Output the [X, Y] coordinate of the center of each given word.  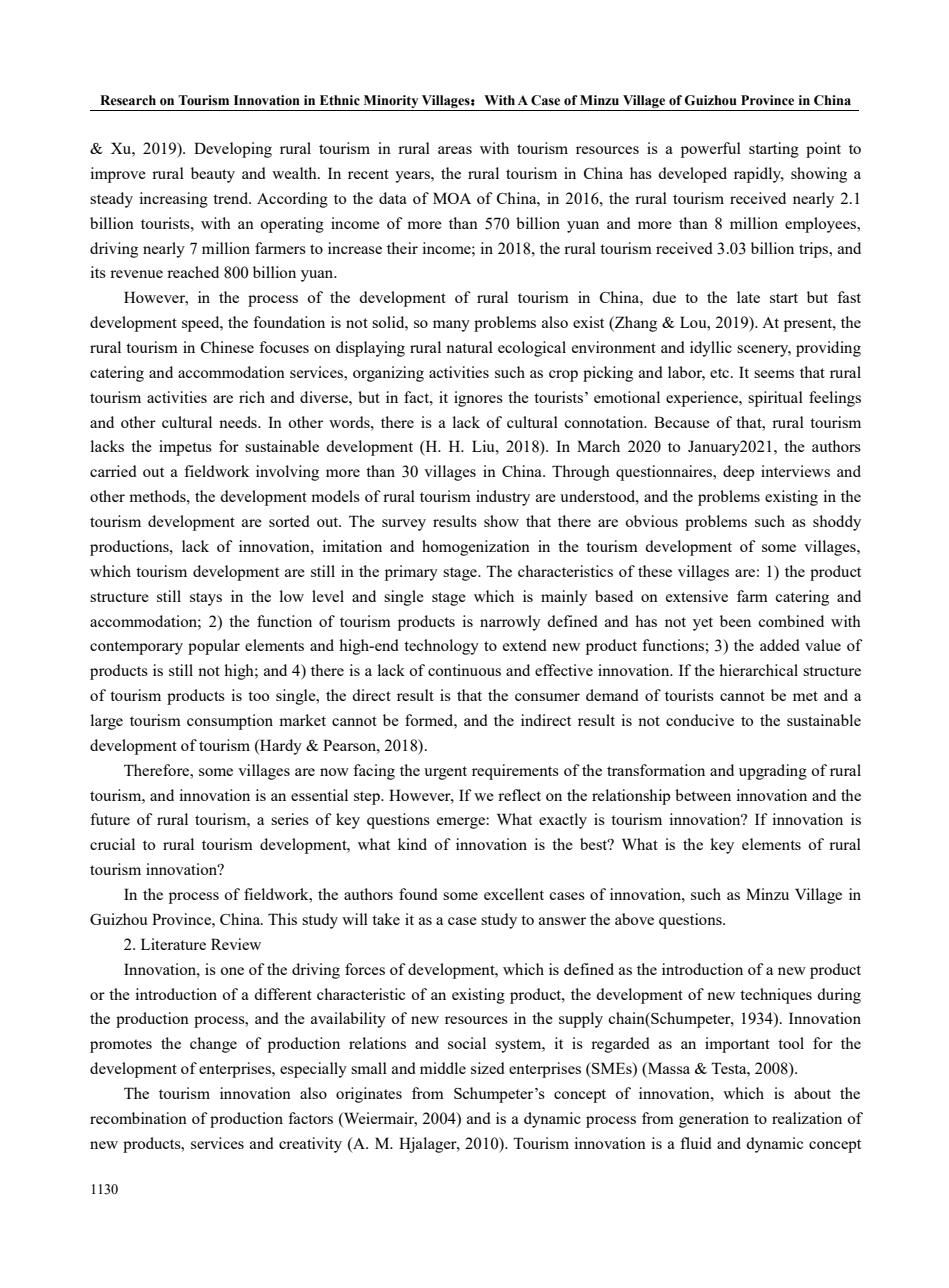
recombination [138, 1118]
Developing [233, 150]
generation [714, 1120]
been [735, 621]
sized [488, 1068]
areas [455, 150]
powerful [711, 150]
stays [206, 599]
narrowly [510, 623]
